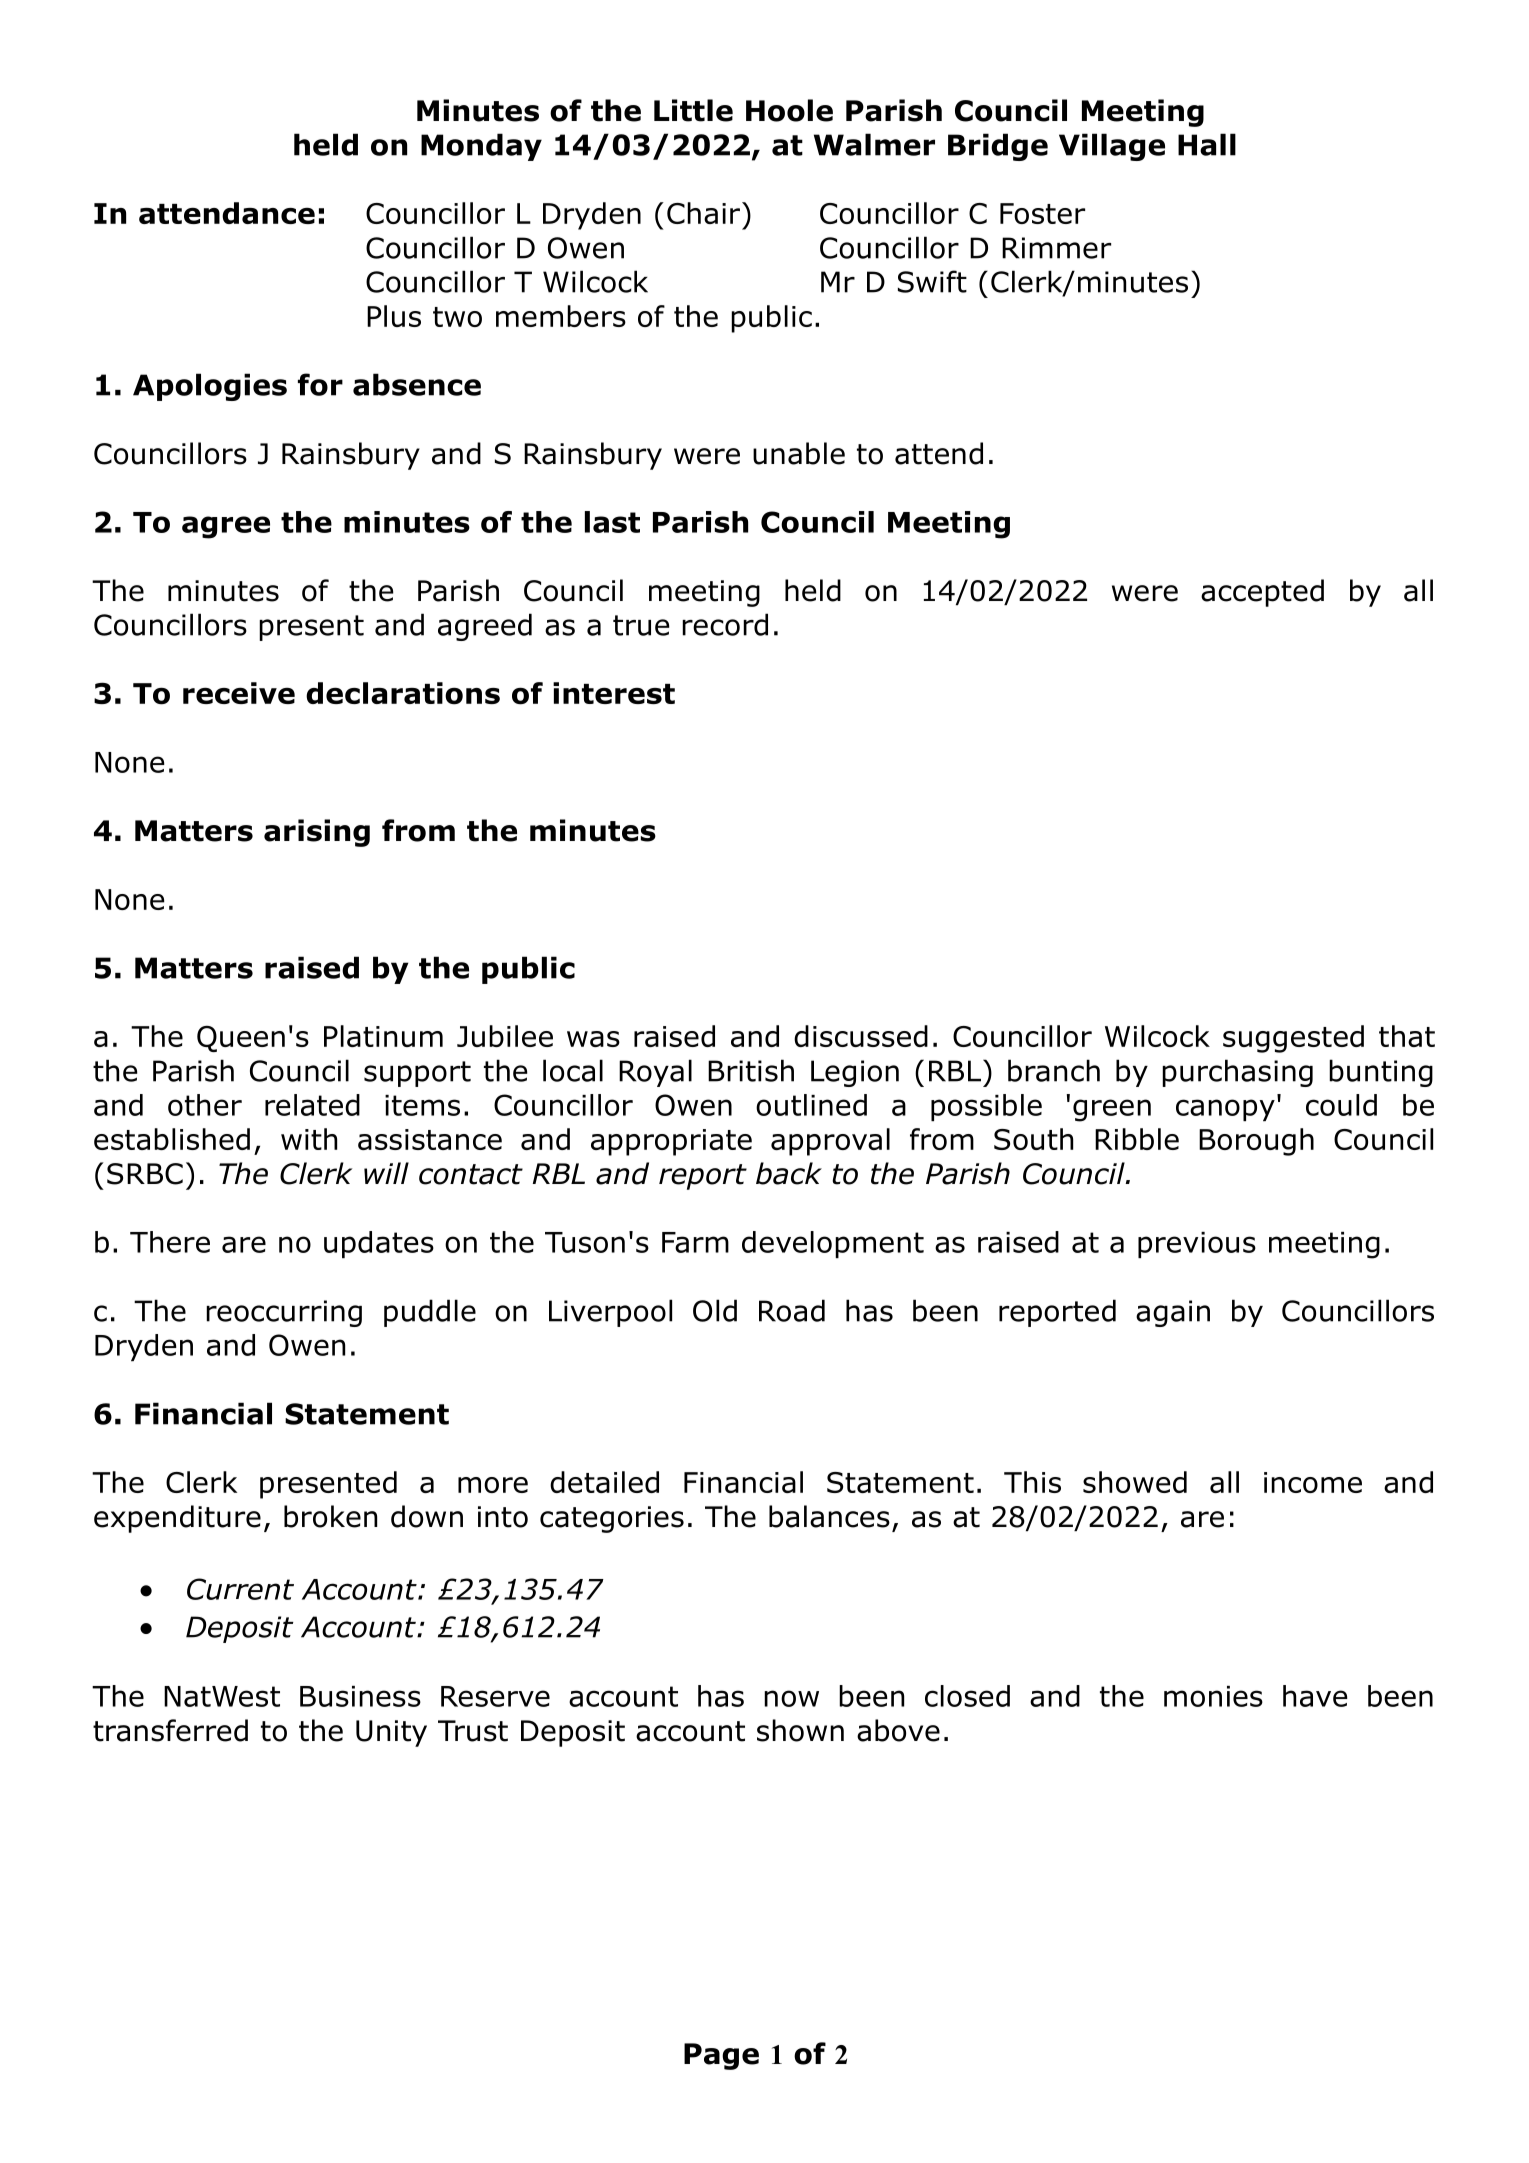 The image size is (1529, 2163). What do you see at coordinates (481, 147) in the image?
I see `Monday` at bounding box center [481, 147].
